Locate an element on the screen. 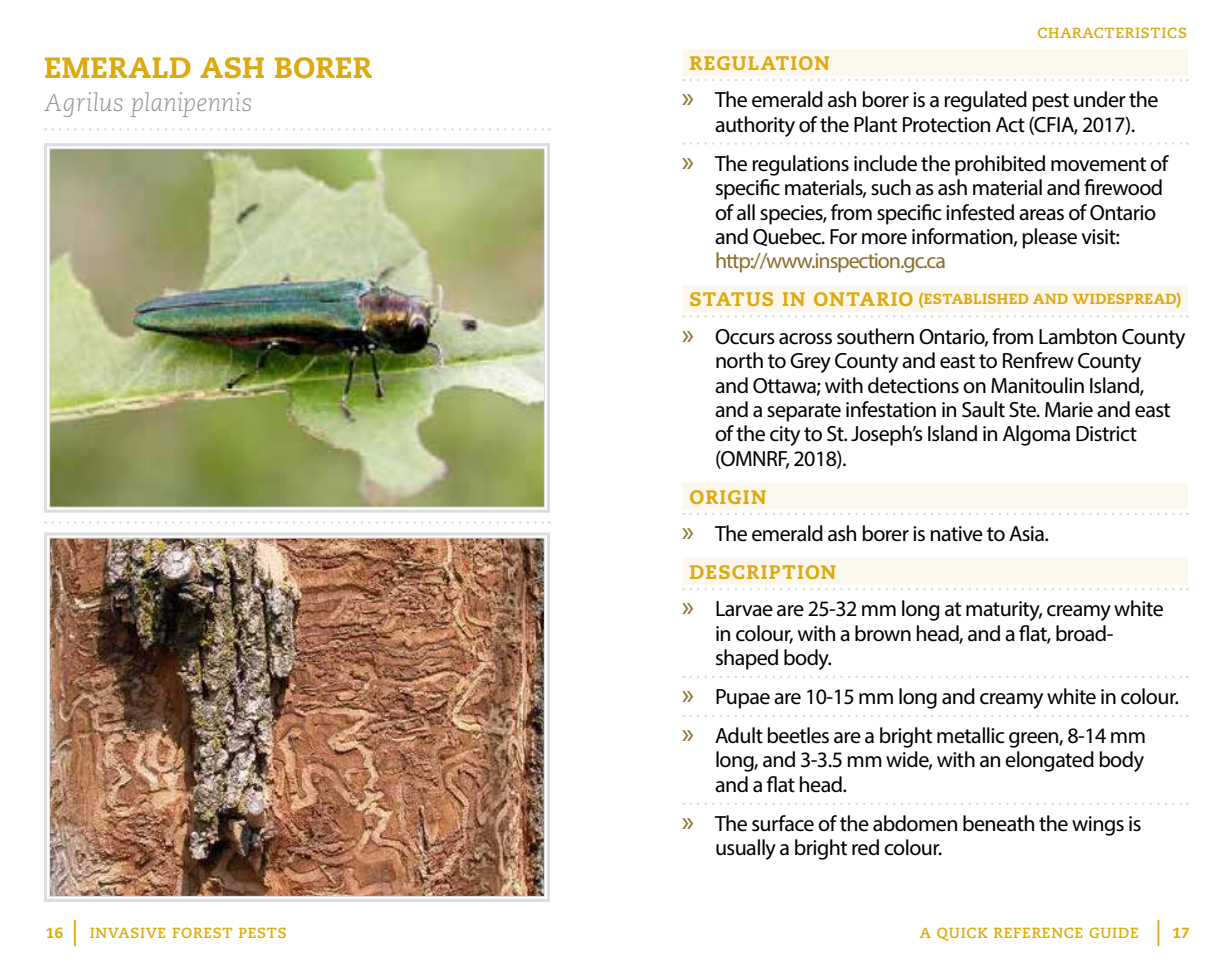 The image size is (1232, 968). usually is located at coordinates (746, 849).
